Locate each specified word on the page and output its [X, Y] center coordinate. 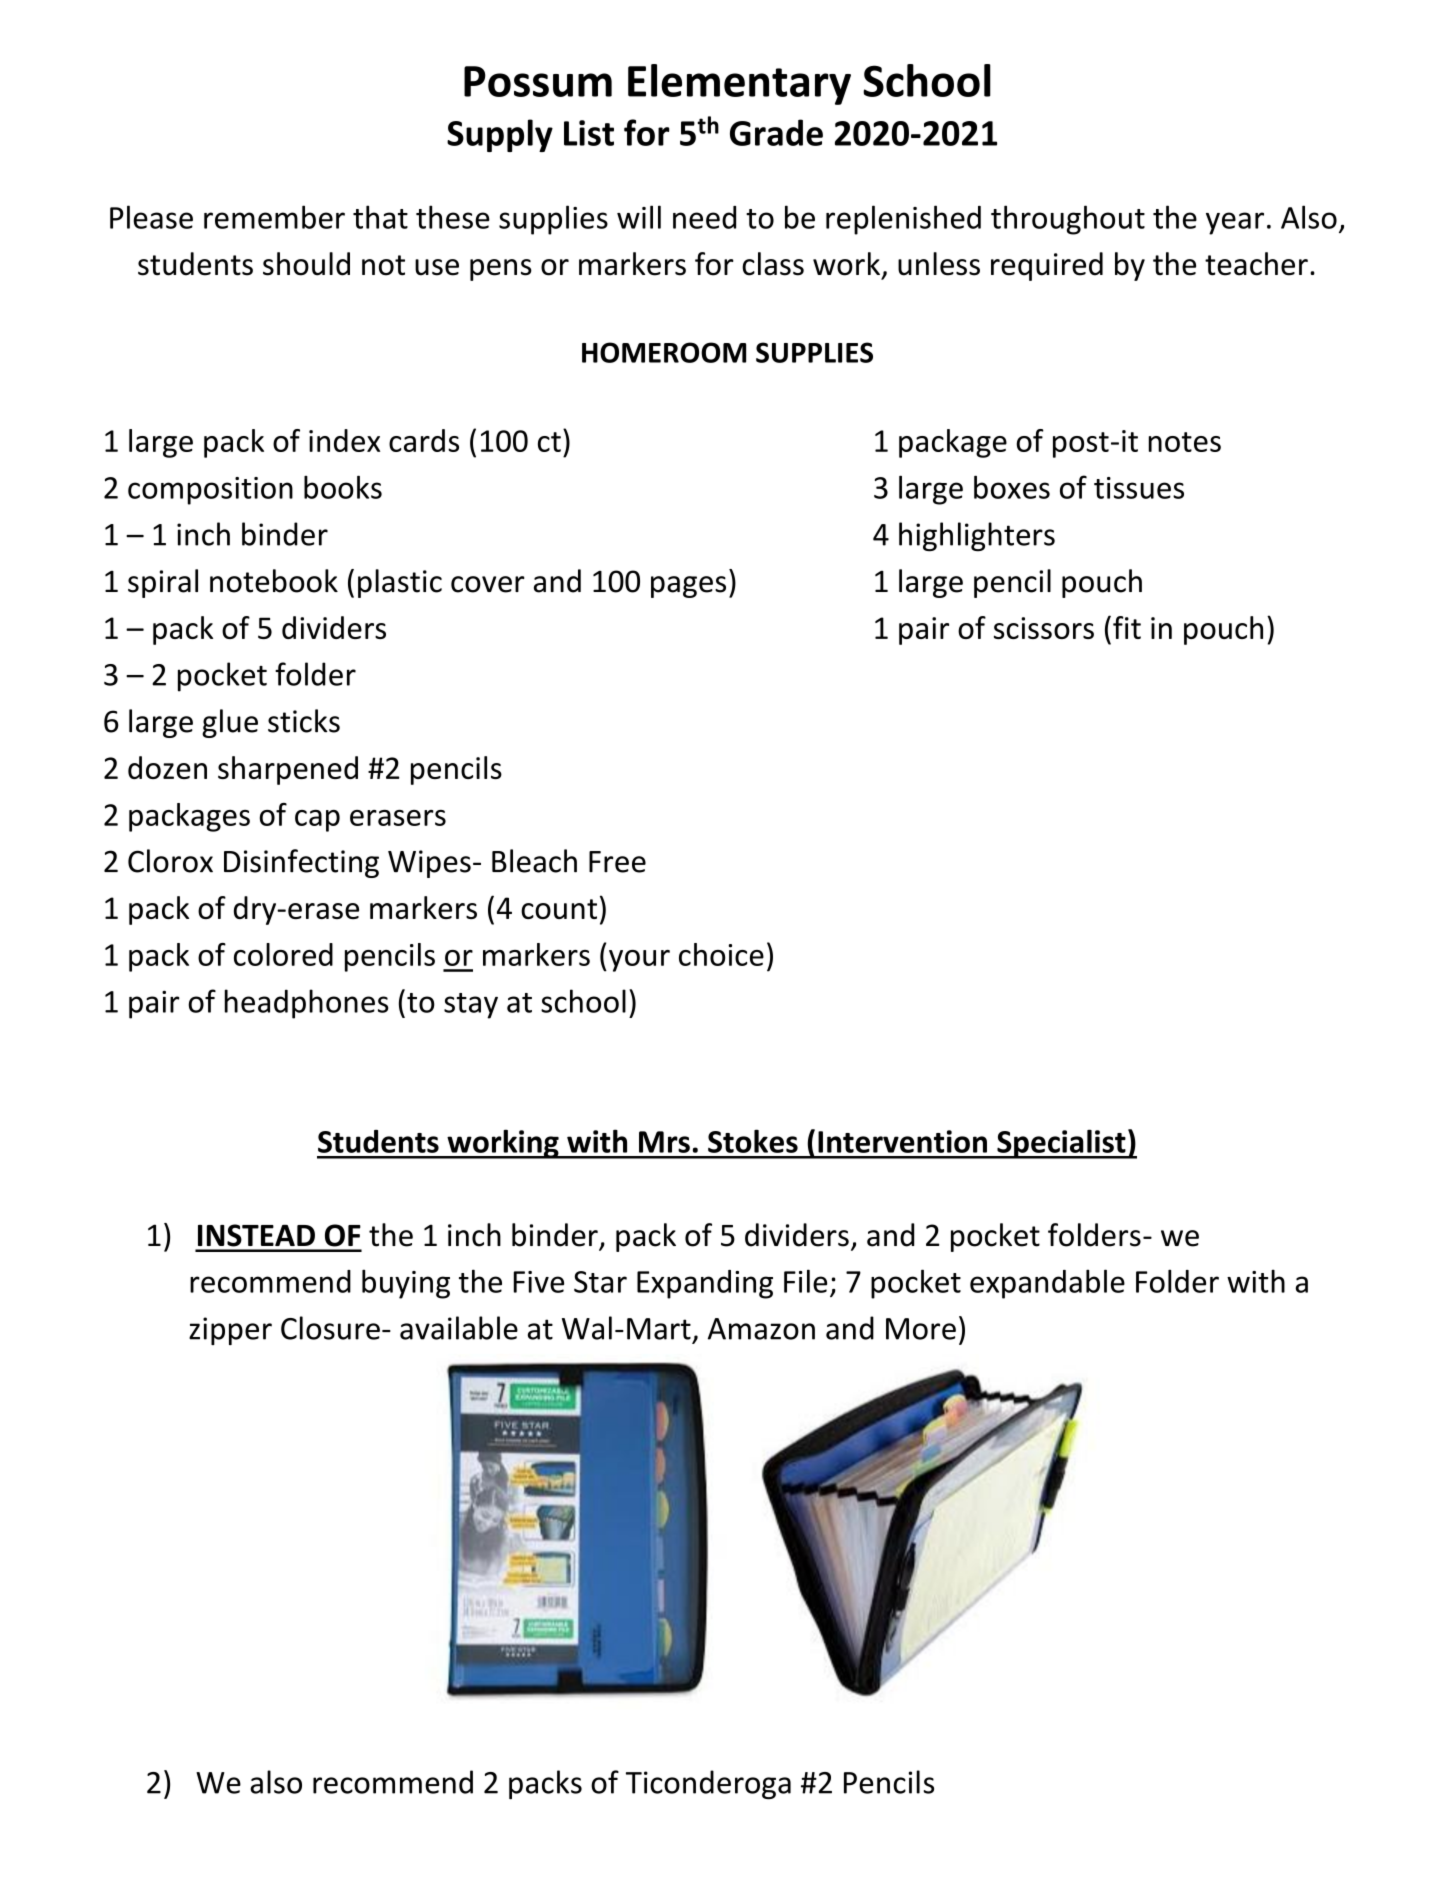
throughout [1068, 220]
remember [274, 217]
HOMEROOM [664, 352]
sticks [304, 721]
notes [1185, 442]
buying [406, 1284]
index [344, 440]
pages [688, 587]
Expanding [705, 1284]
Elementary [739, 84]
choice [721, 954]
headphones [306, 1004]
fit [1127, 627]
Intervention [902, 1141]
